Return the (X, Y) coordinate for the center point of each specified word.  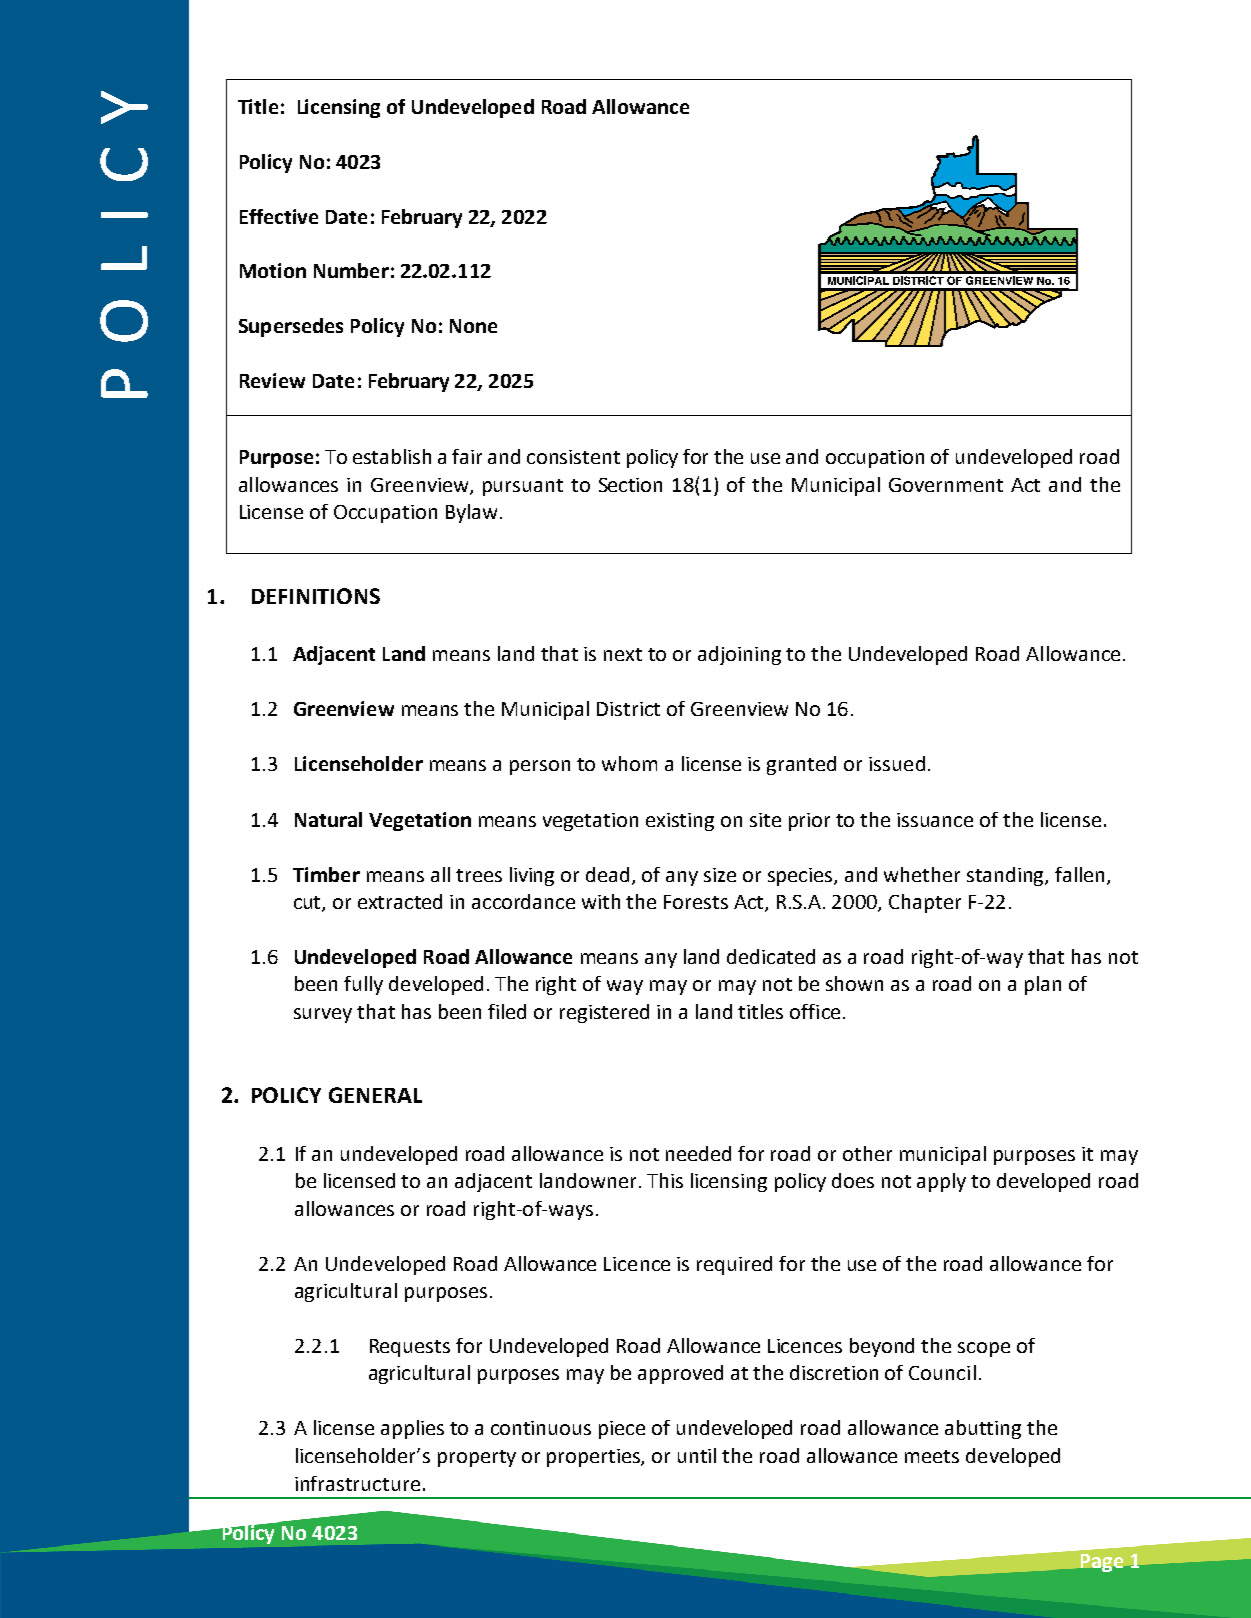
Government (946, 485)
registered (604, 1013)
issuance (935, 820)
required (734, 1265)
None (473, 326)
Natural (328, 819)
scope (984, 1349)
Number (351, 270)
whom (629, 763)
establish (392, 456)
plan (1043, 985)
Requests (410, 1348)
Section (630, 485)
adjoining (739, 655)
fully (363, 985)
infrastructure (357, 1483)
